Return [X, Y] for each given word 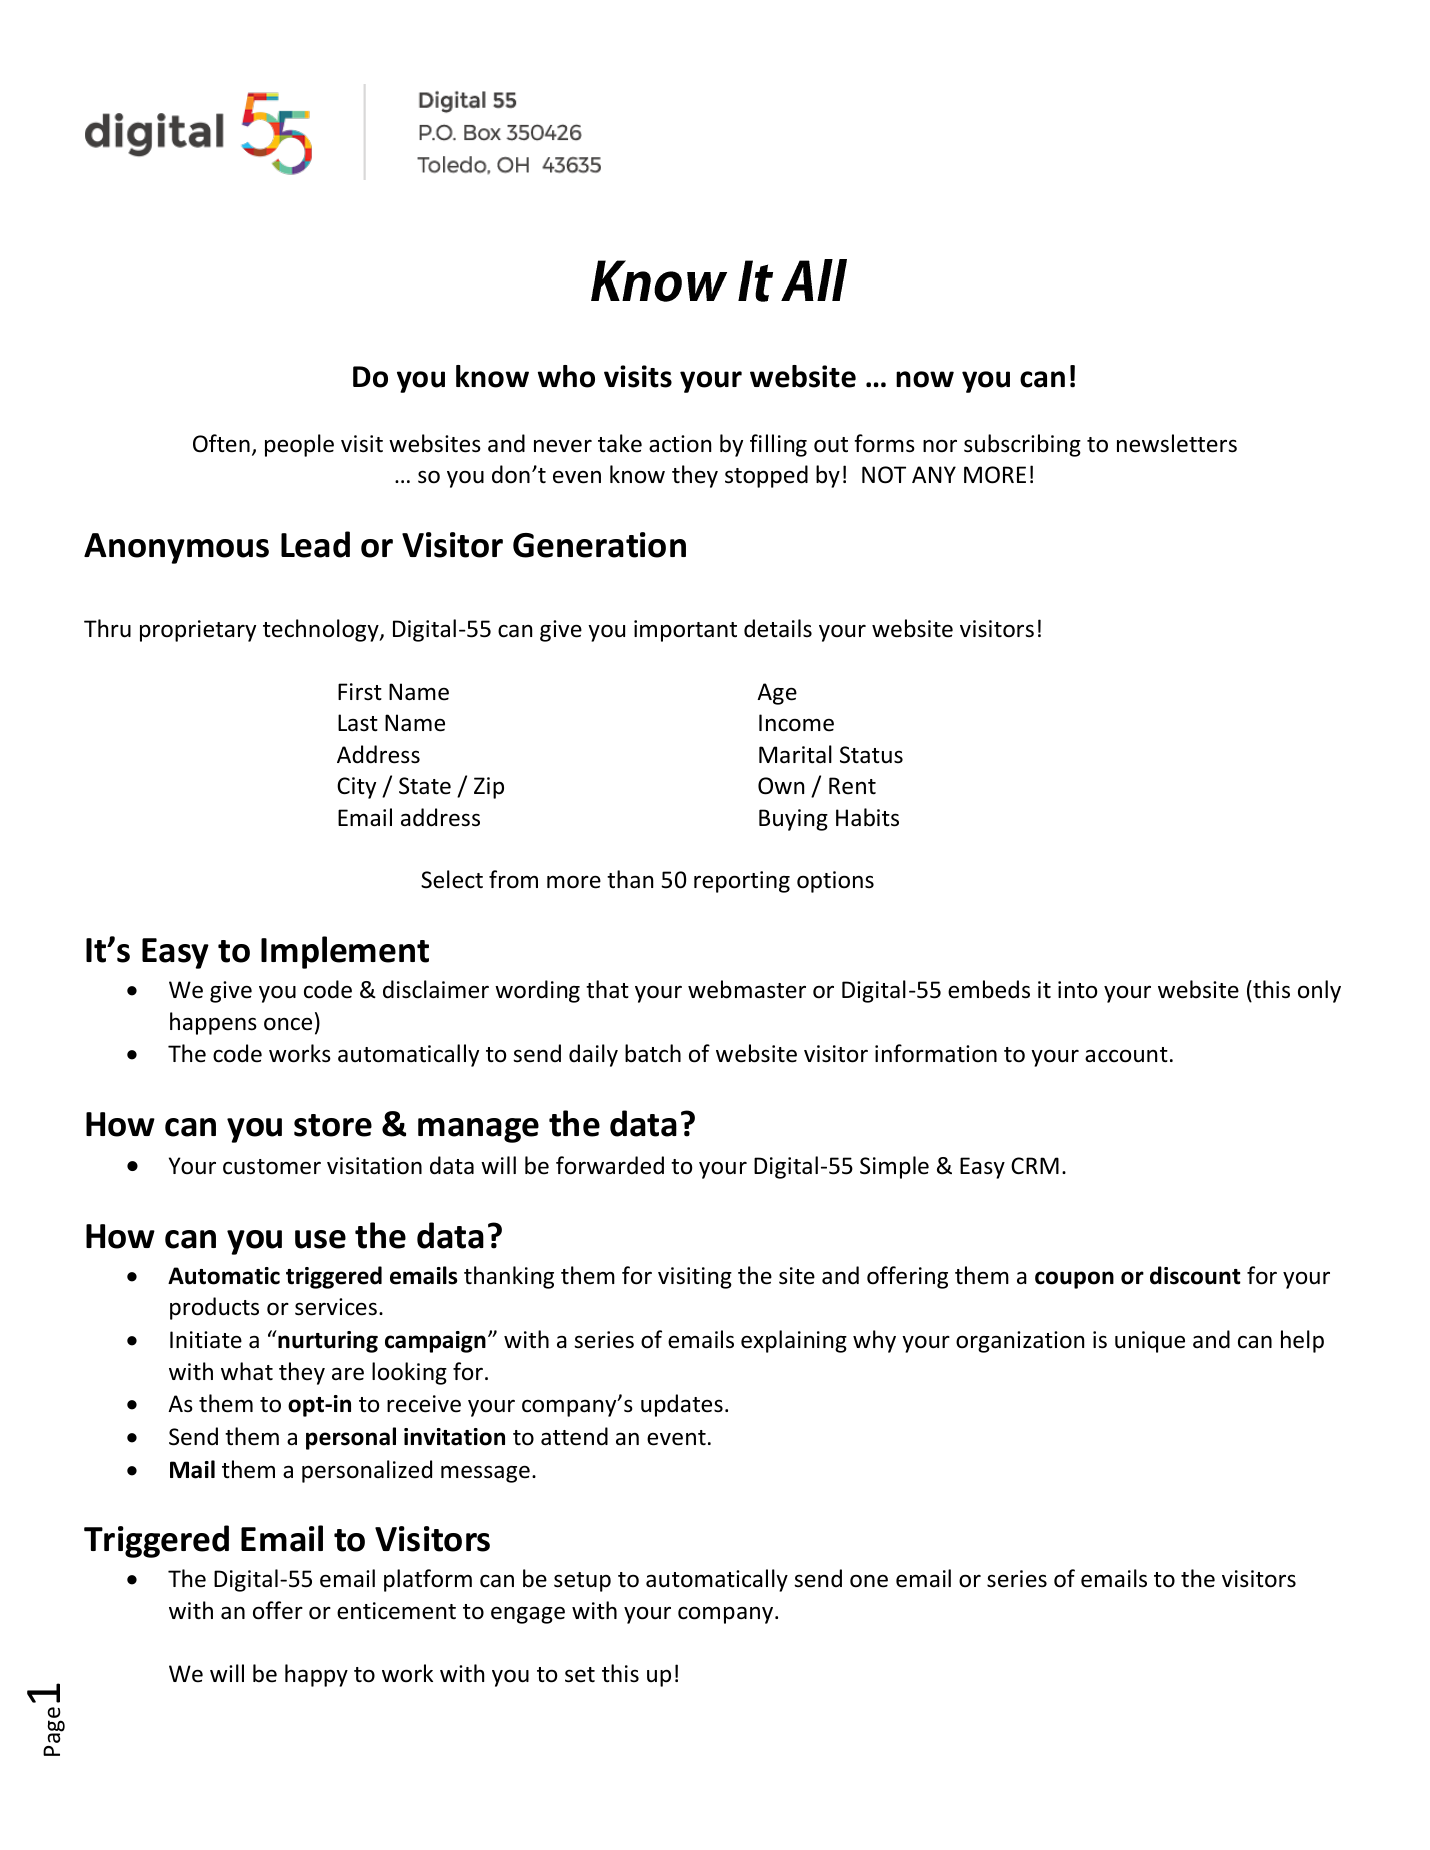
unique [1150, 1342]
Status [871, 755]
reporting [742, 882]
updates [682, 1405]
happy [316, 1675]
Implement [345, 952]
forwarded [610, 1165]
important [685, 631]
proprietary [198, 631]
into [1078, 990]
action [680, 444]
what [247, 1371]
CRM [1035, 1165]
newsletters [1177, 443]
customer [272, 1167]
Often [221, 443]
